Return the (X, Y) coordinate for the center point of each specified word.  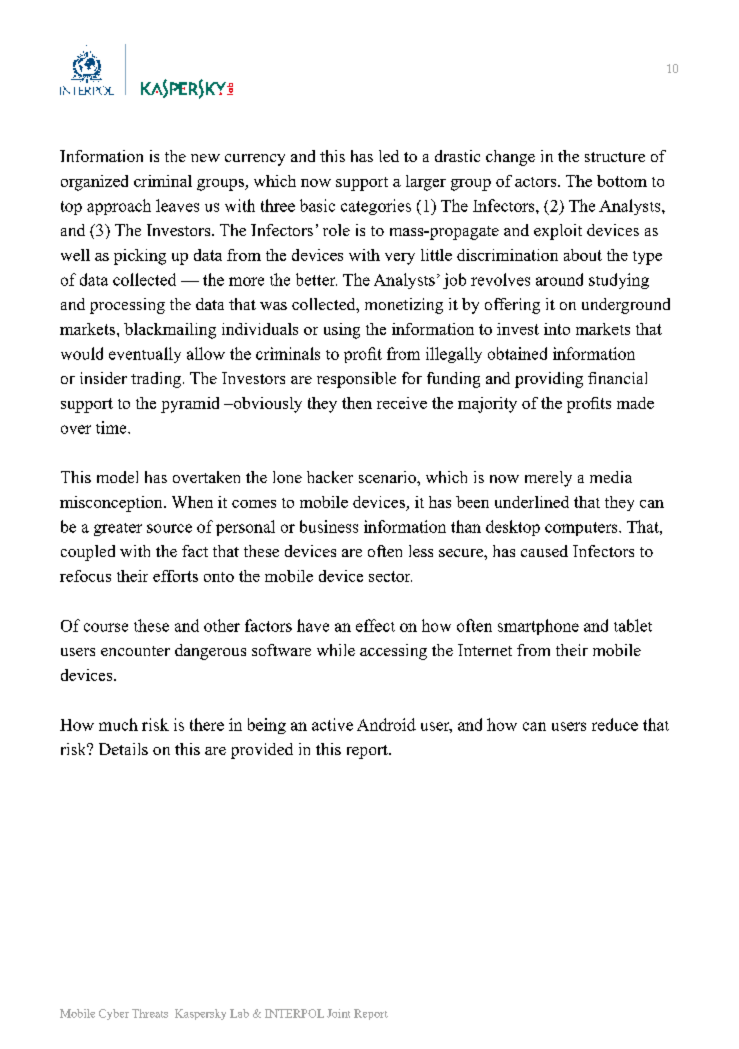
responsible (356, 380)
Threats (150, 1013)
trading (156, 380)
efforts (175, 576)
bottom (622, 181)
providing (549, 380)
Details (123, 749)
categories (376, 207)
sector (390, 576)
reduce (615, 724)
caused (544, 551)
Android (386, 724)
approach (119, 207)
